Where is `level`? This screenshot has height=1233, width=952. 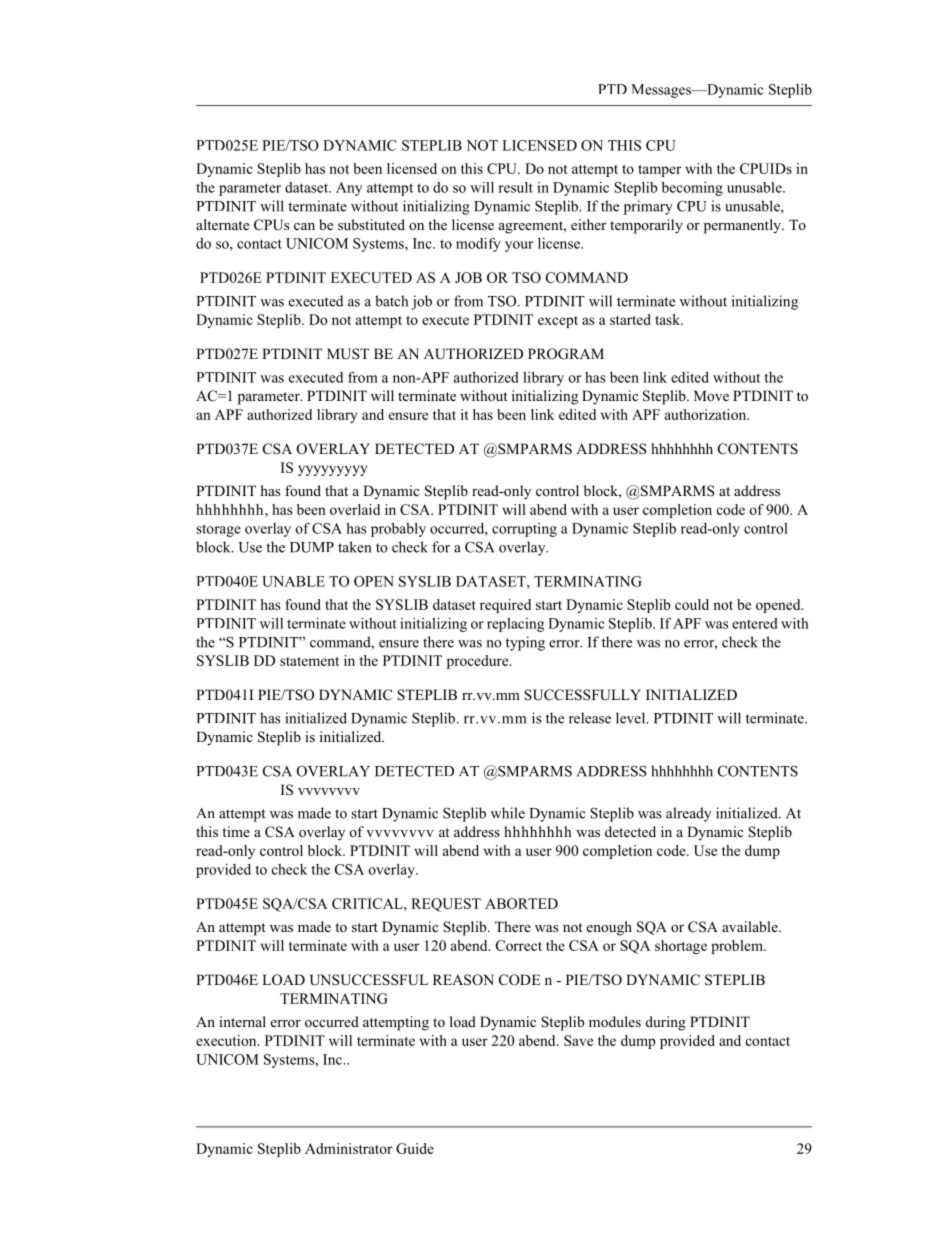
level is located at coordinates (632, 718).
